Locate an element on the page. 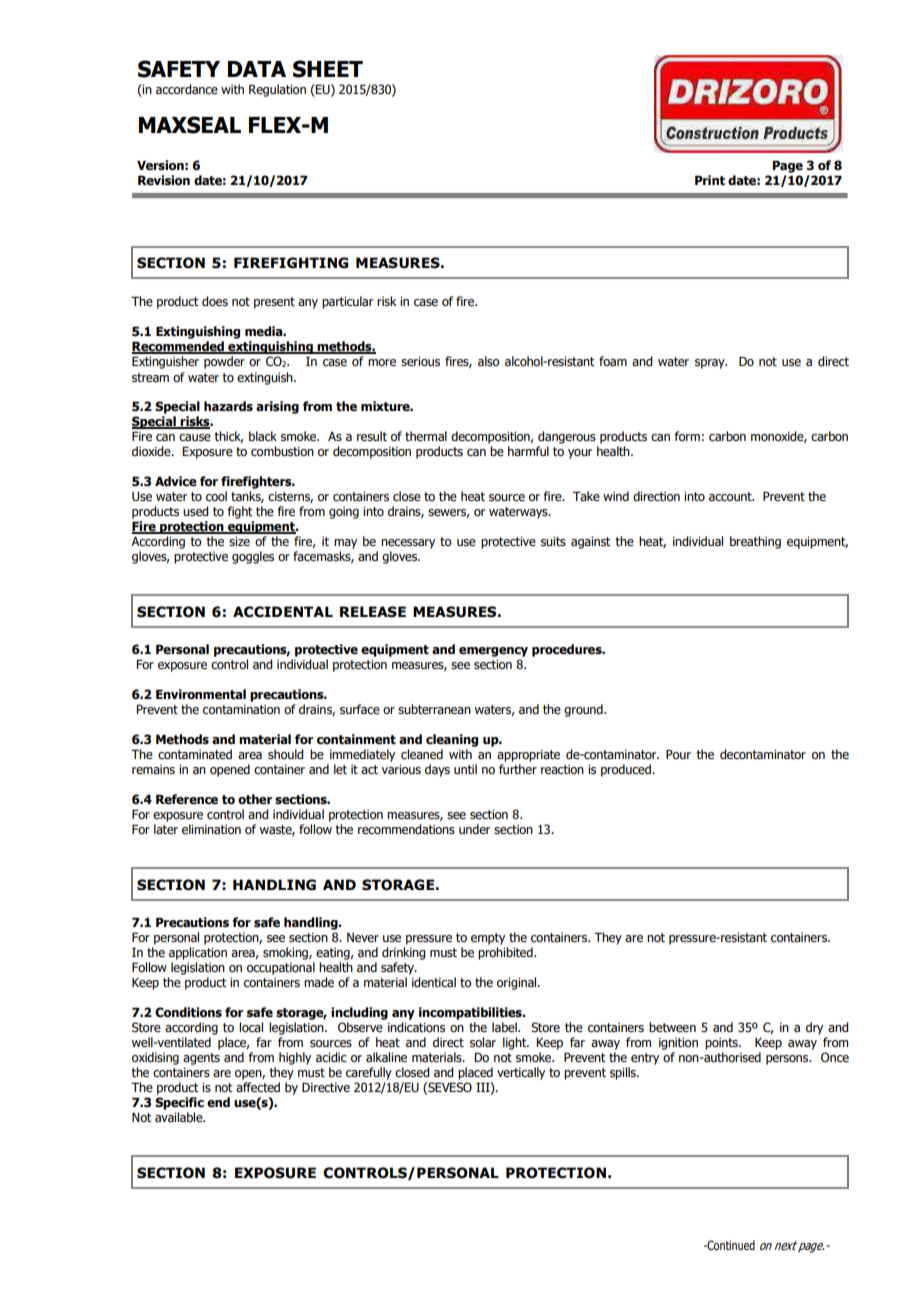 The image size is (924, 1309). SHEET is located at coordinates (328, 69).
